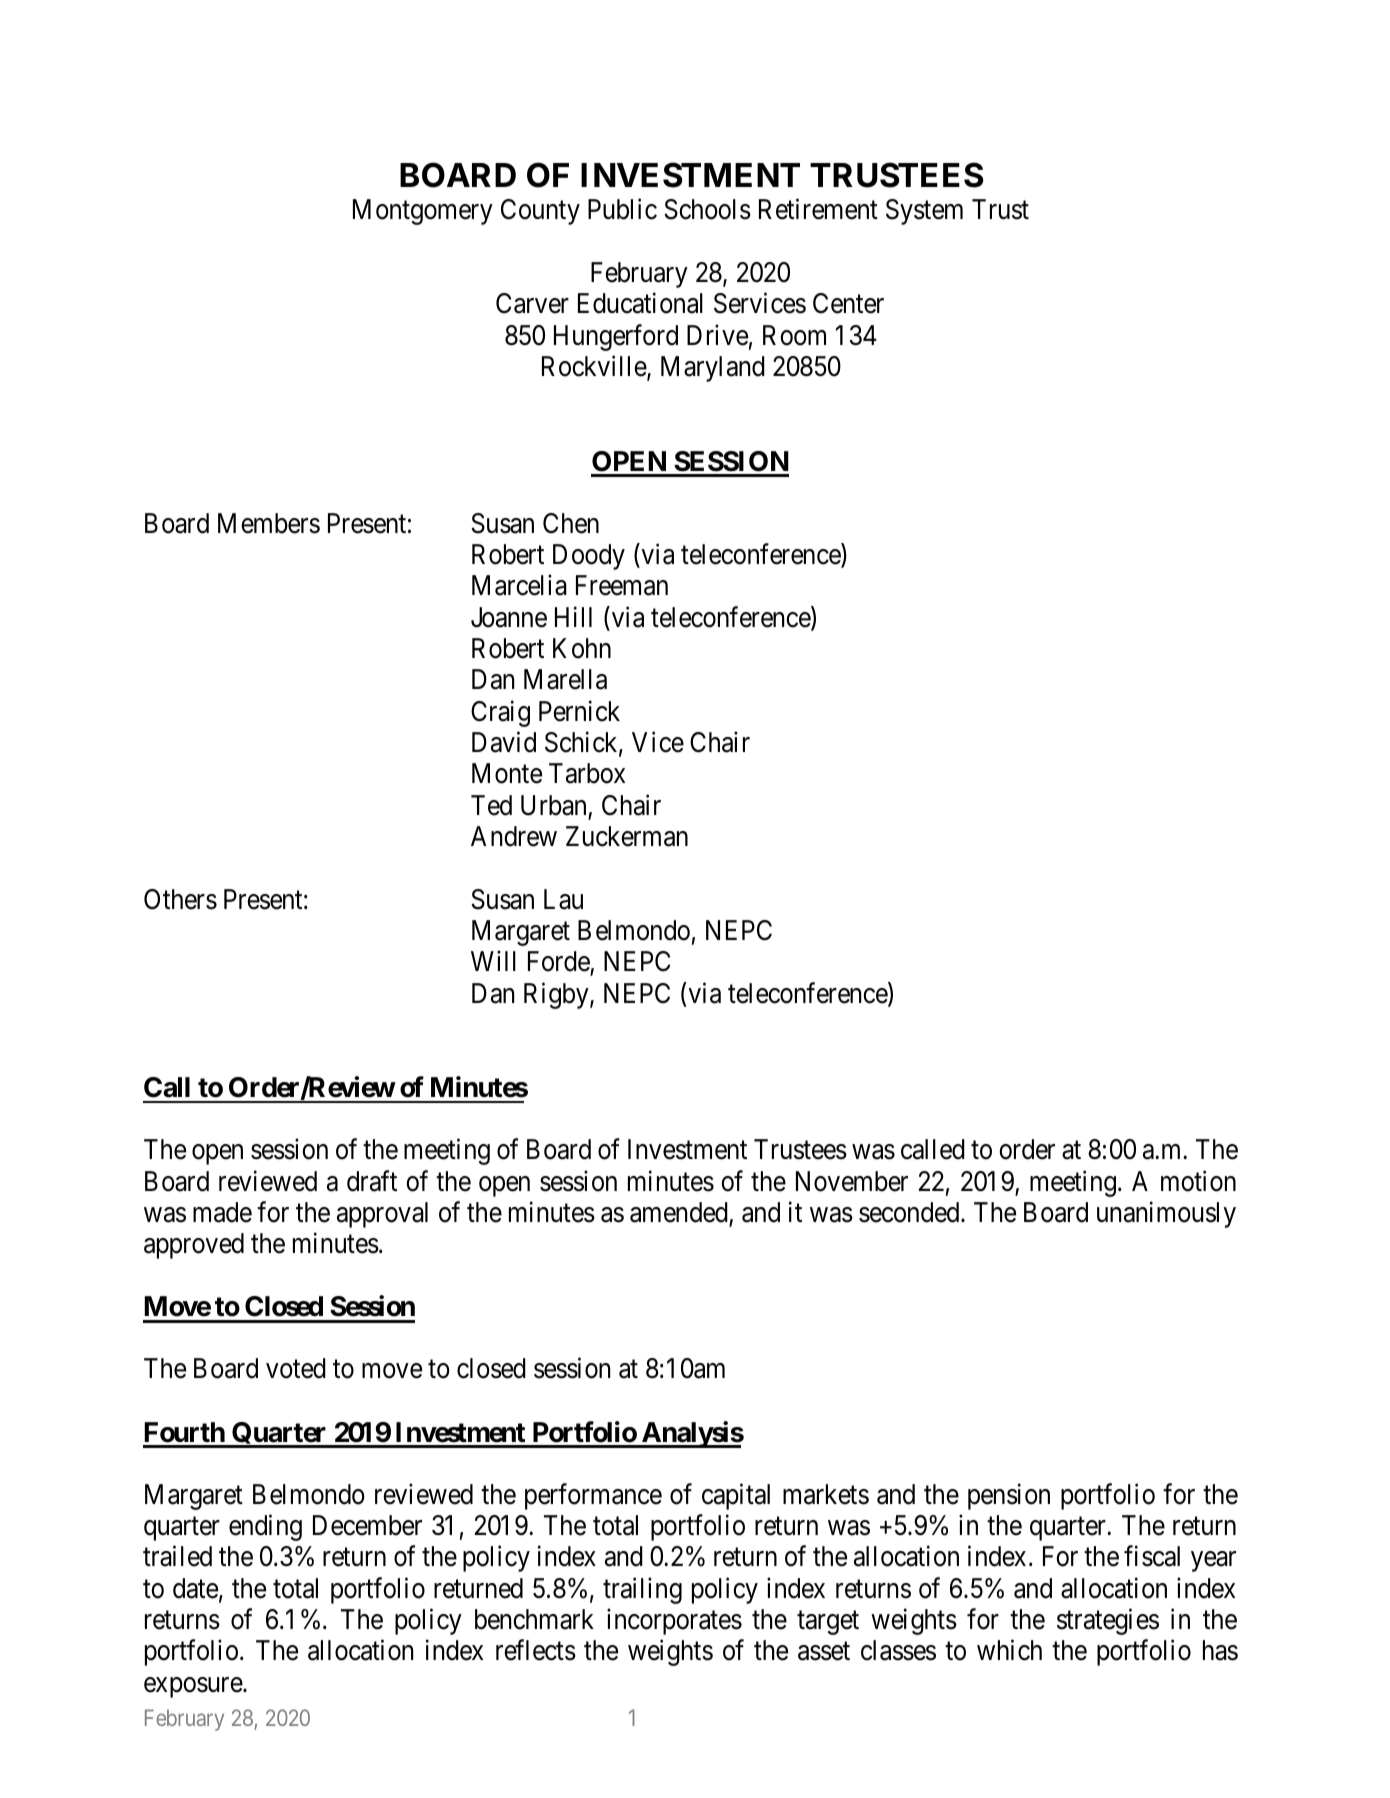 The height and width of the screenshot is (1798, 1390). What do you see at coordinates (674, 1622) in the screenshot?
I see `incorporates` at bounding box center [674, 1622].
